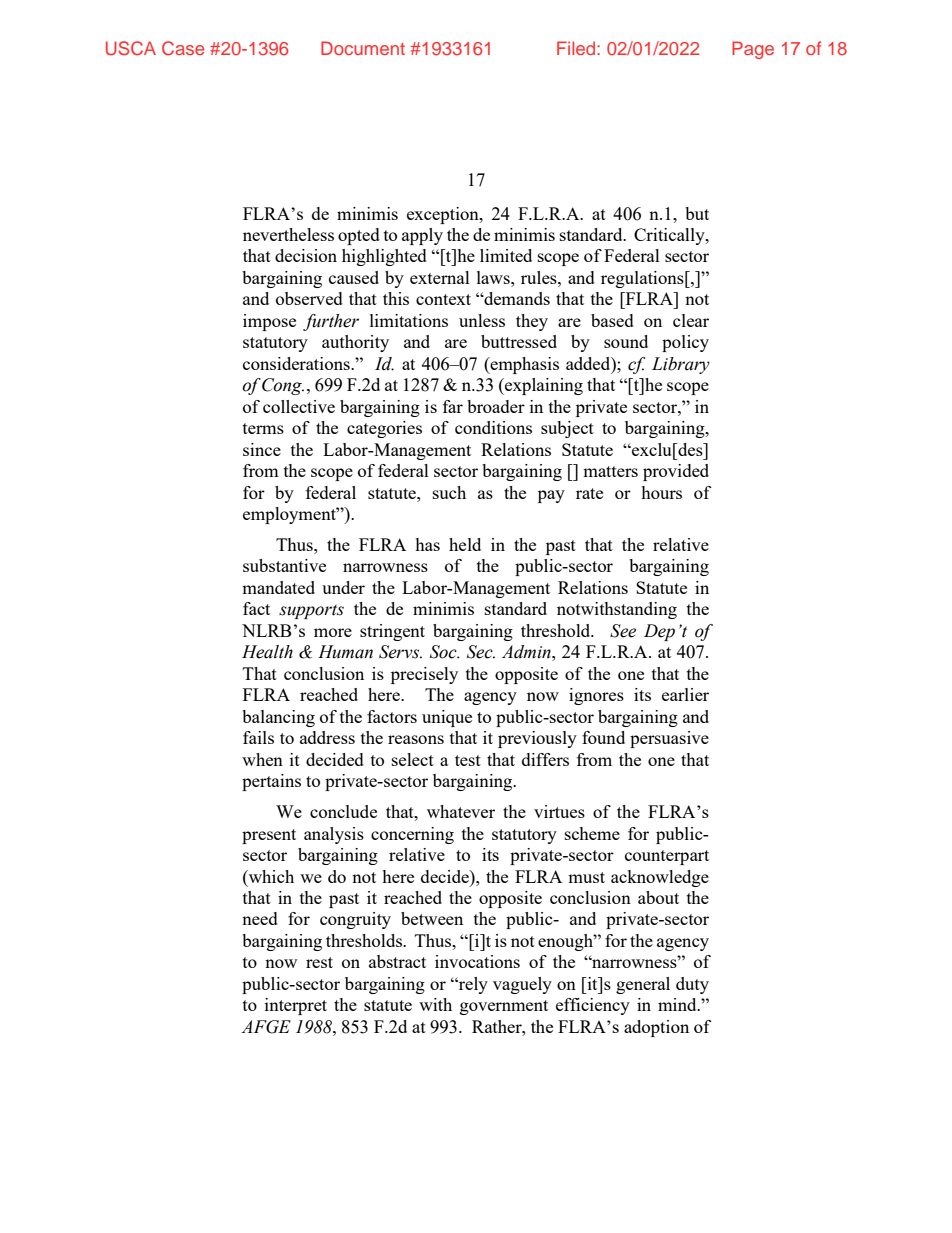 This page has height=1233, width=952. Describe the element at coordinates (296, 1006) in the page. I see `interpret` at that location.
